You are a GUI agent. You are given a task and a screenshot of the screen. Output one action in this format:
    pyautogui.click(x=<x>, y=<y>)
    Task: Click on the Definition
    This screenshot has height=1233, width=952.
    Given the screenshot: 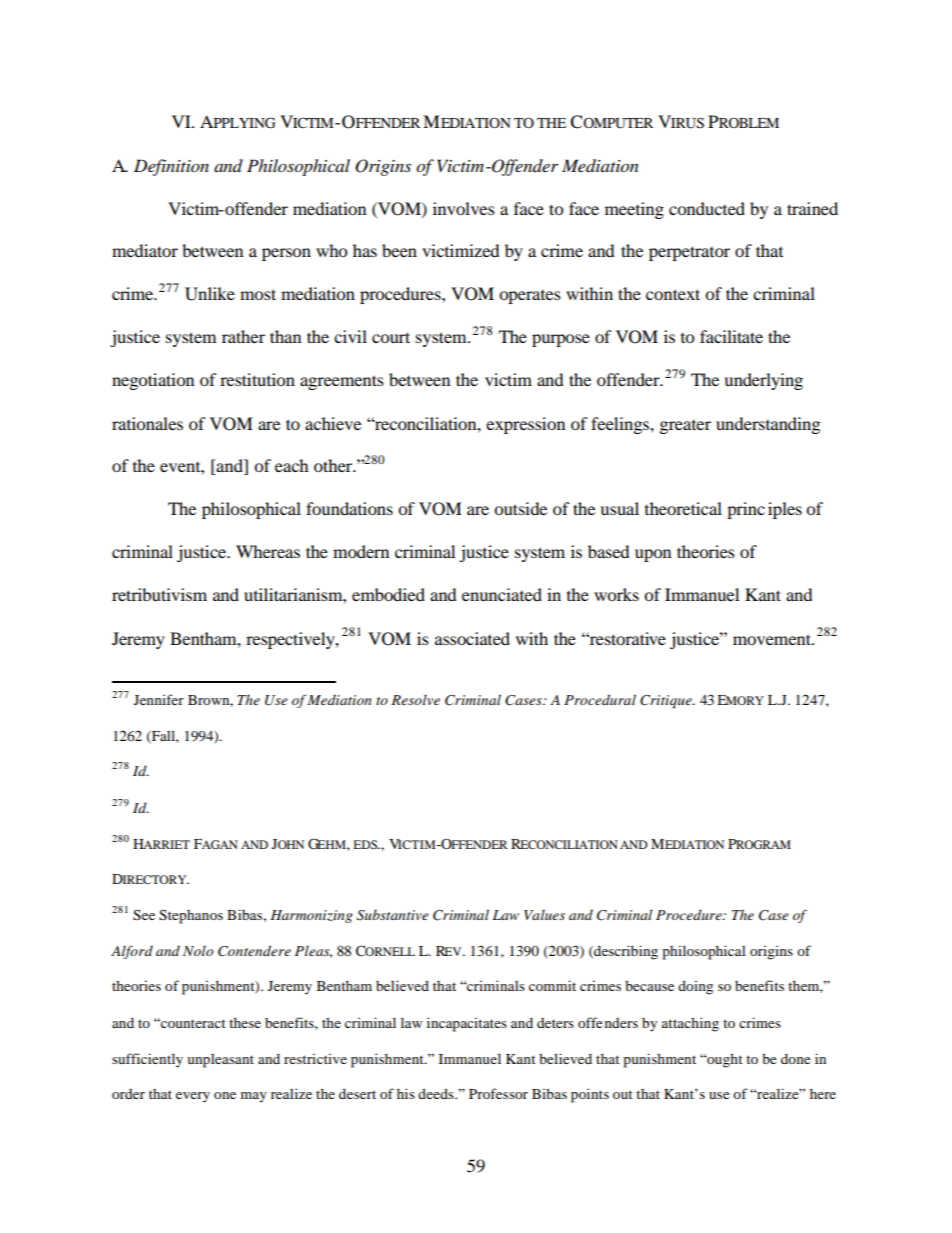 What is the action you would take?
    pyautogui.click(x=171, y=167)
